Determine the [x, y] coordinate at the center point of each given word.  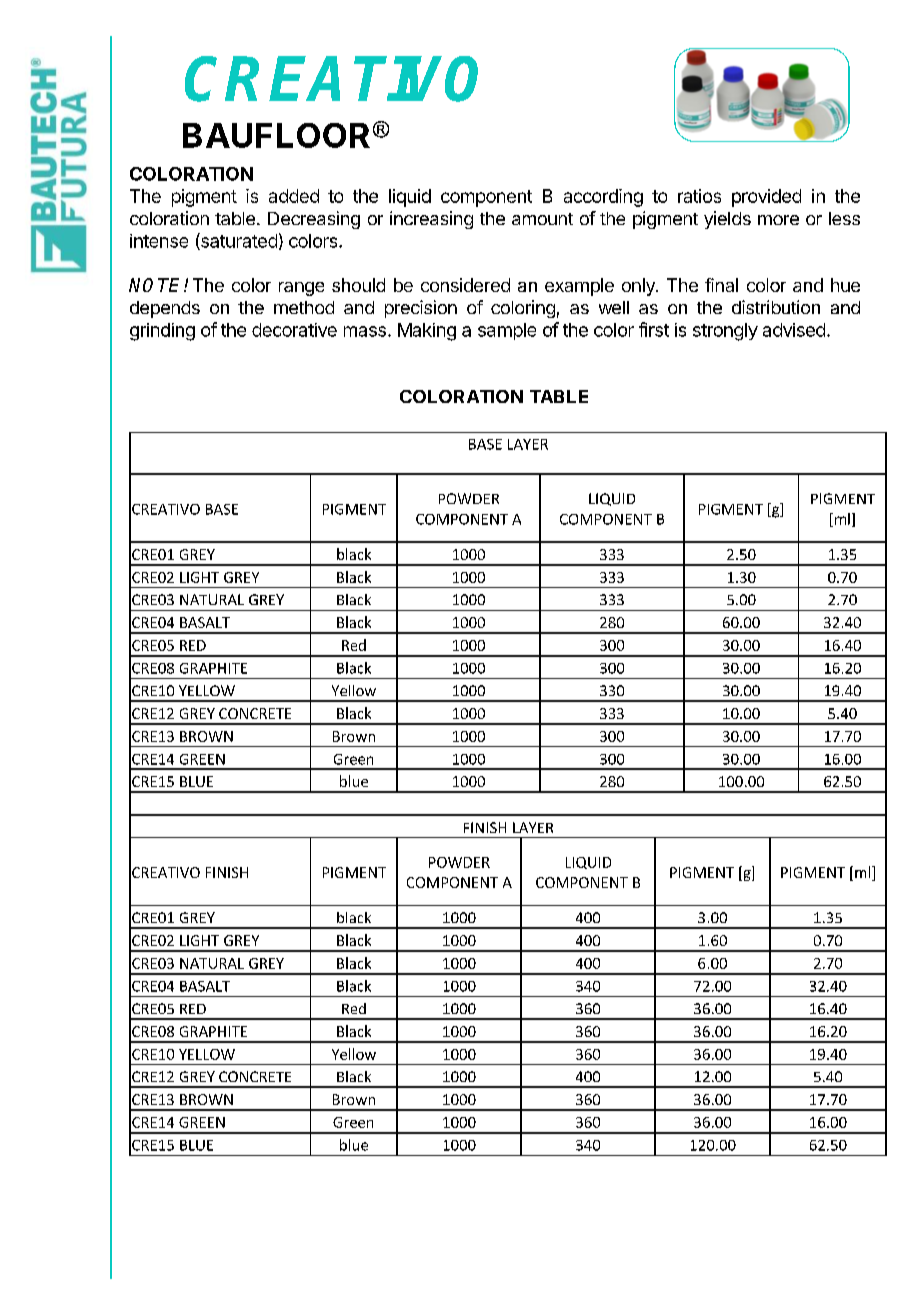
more [778, 220]
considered [465, 285]
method [304, 307]
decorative [294, 330]
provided [766, 198]
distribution [776, 307]
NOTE [157, 285]
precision [421, 309]
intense [159, 241]
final [721, 285]
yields [727, 220]
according [603, 198]
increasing [431, 220]
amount [542, 219]
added [294, 196]
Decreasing [314, 220]
